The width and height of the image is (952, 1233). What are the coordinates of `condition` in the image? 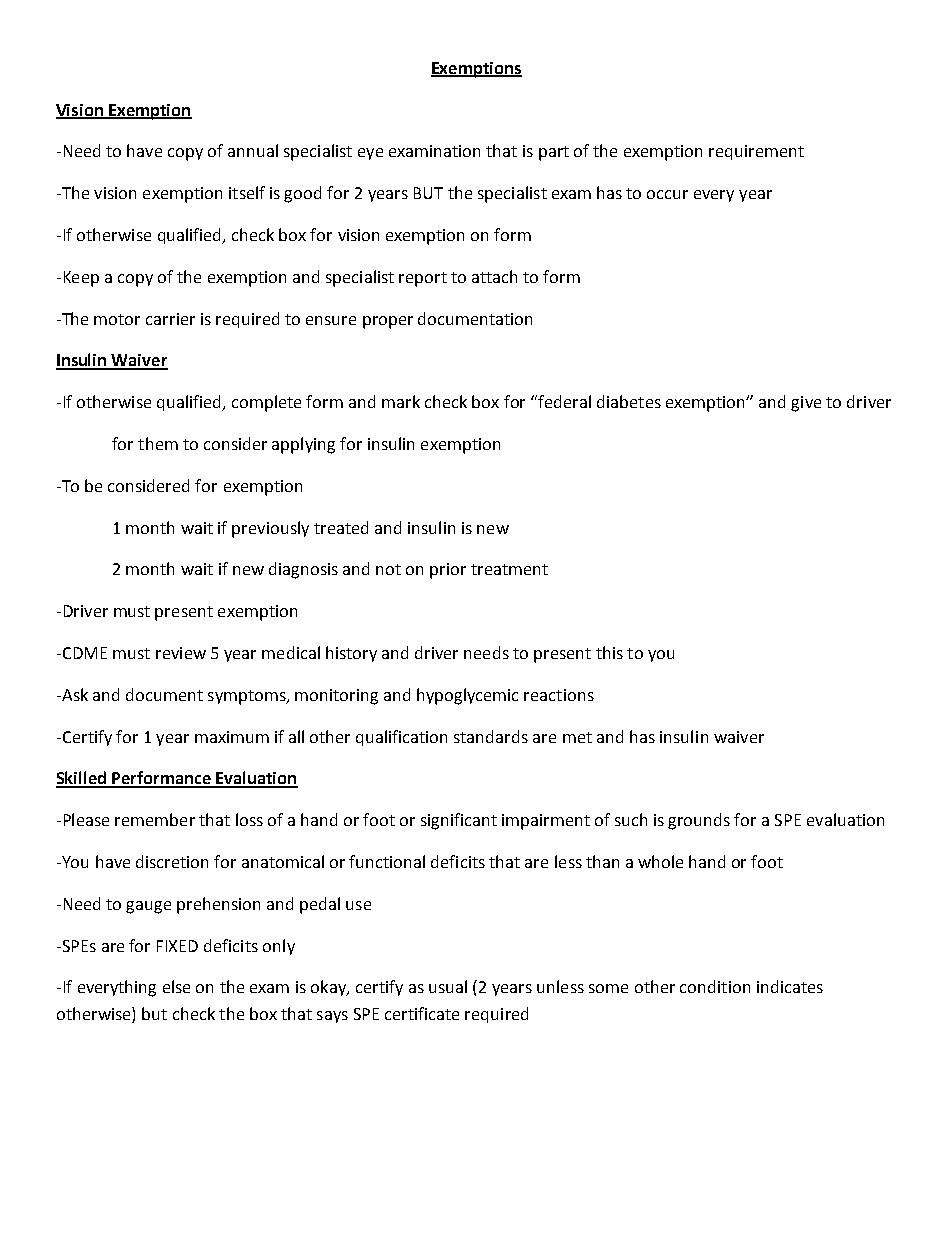 It's located at (715, 986).
